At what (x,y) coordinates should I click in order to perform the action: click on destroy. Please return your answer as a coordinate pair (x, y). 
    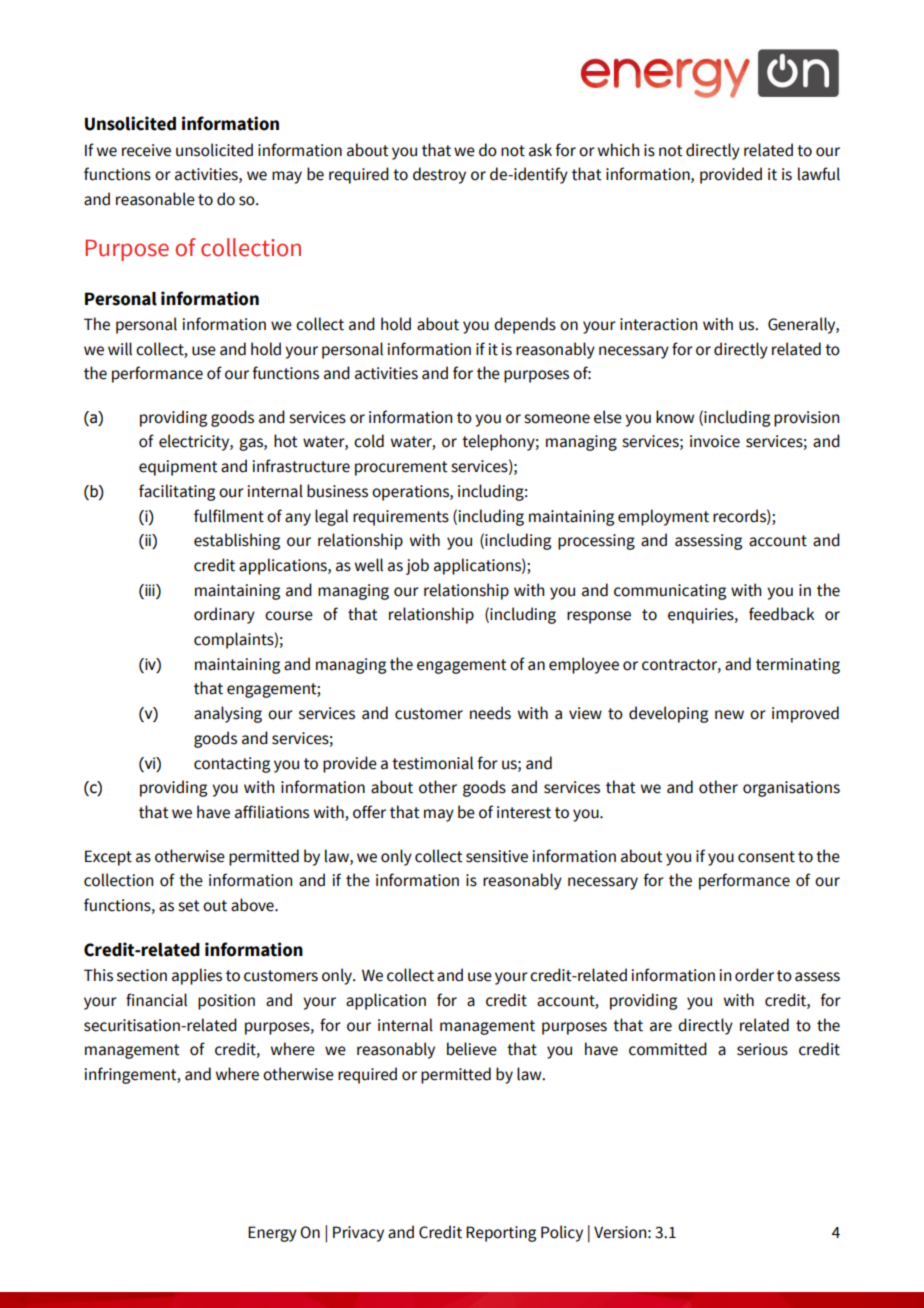
    Looking at the image, I should click on (439, 175).
